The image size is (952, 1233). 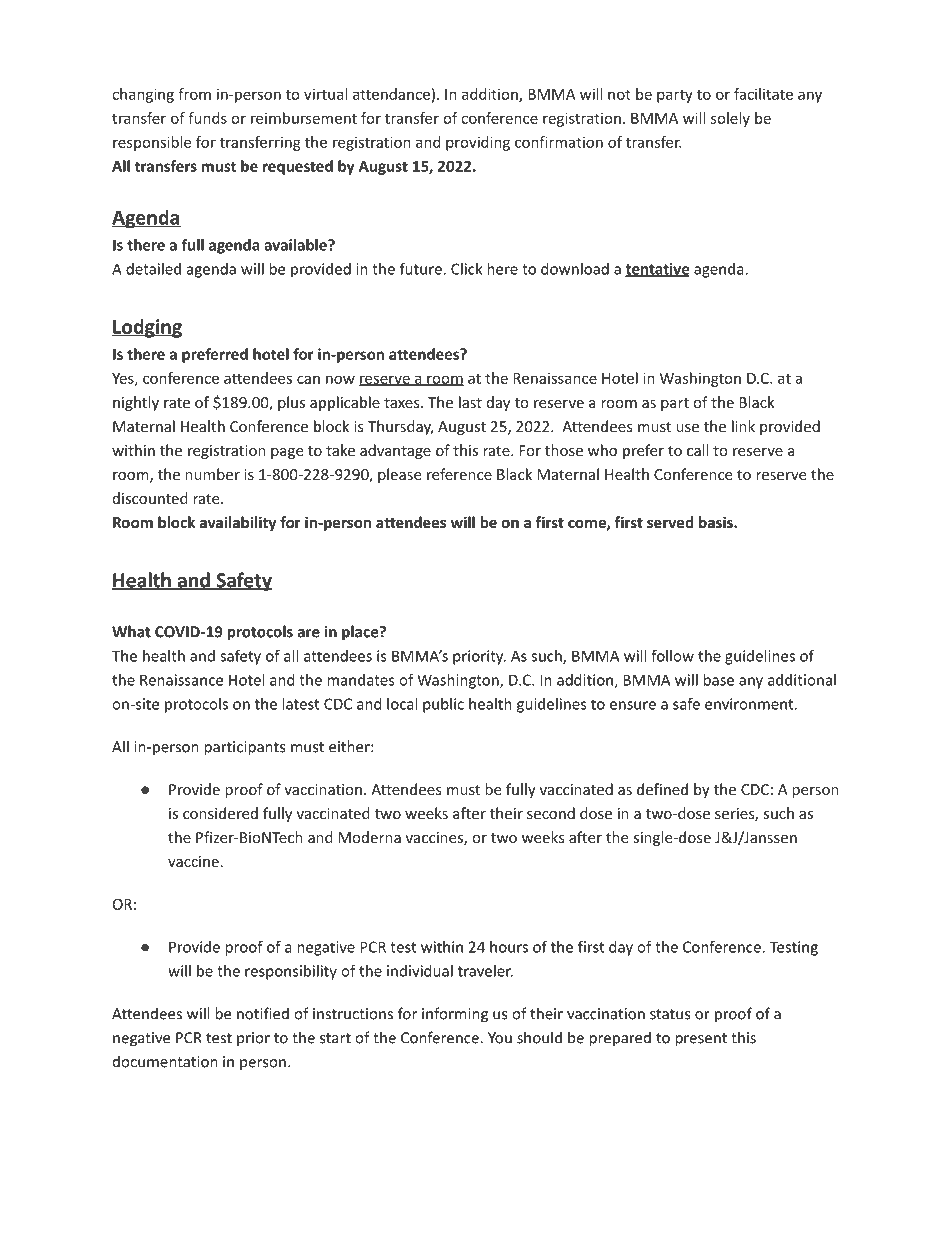 I want to click on availability, so click(x=238, y=523).
